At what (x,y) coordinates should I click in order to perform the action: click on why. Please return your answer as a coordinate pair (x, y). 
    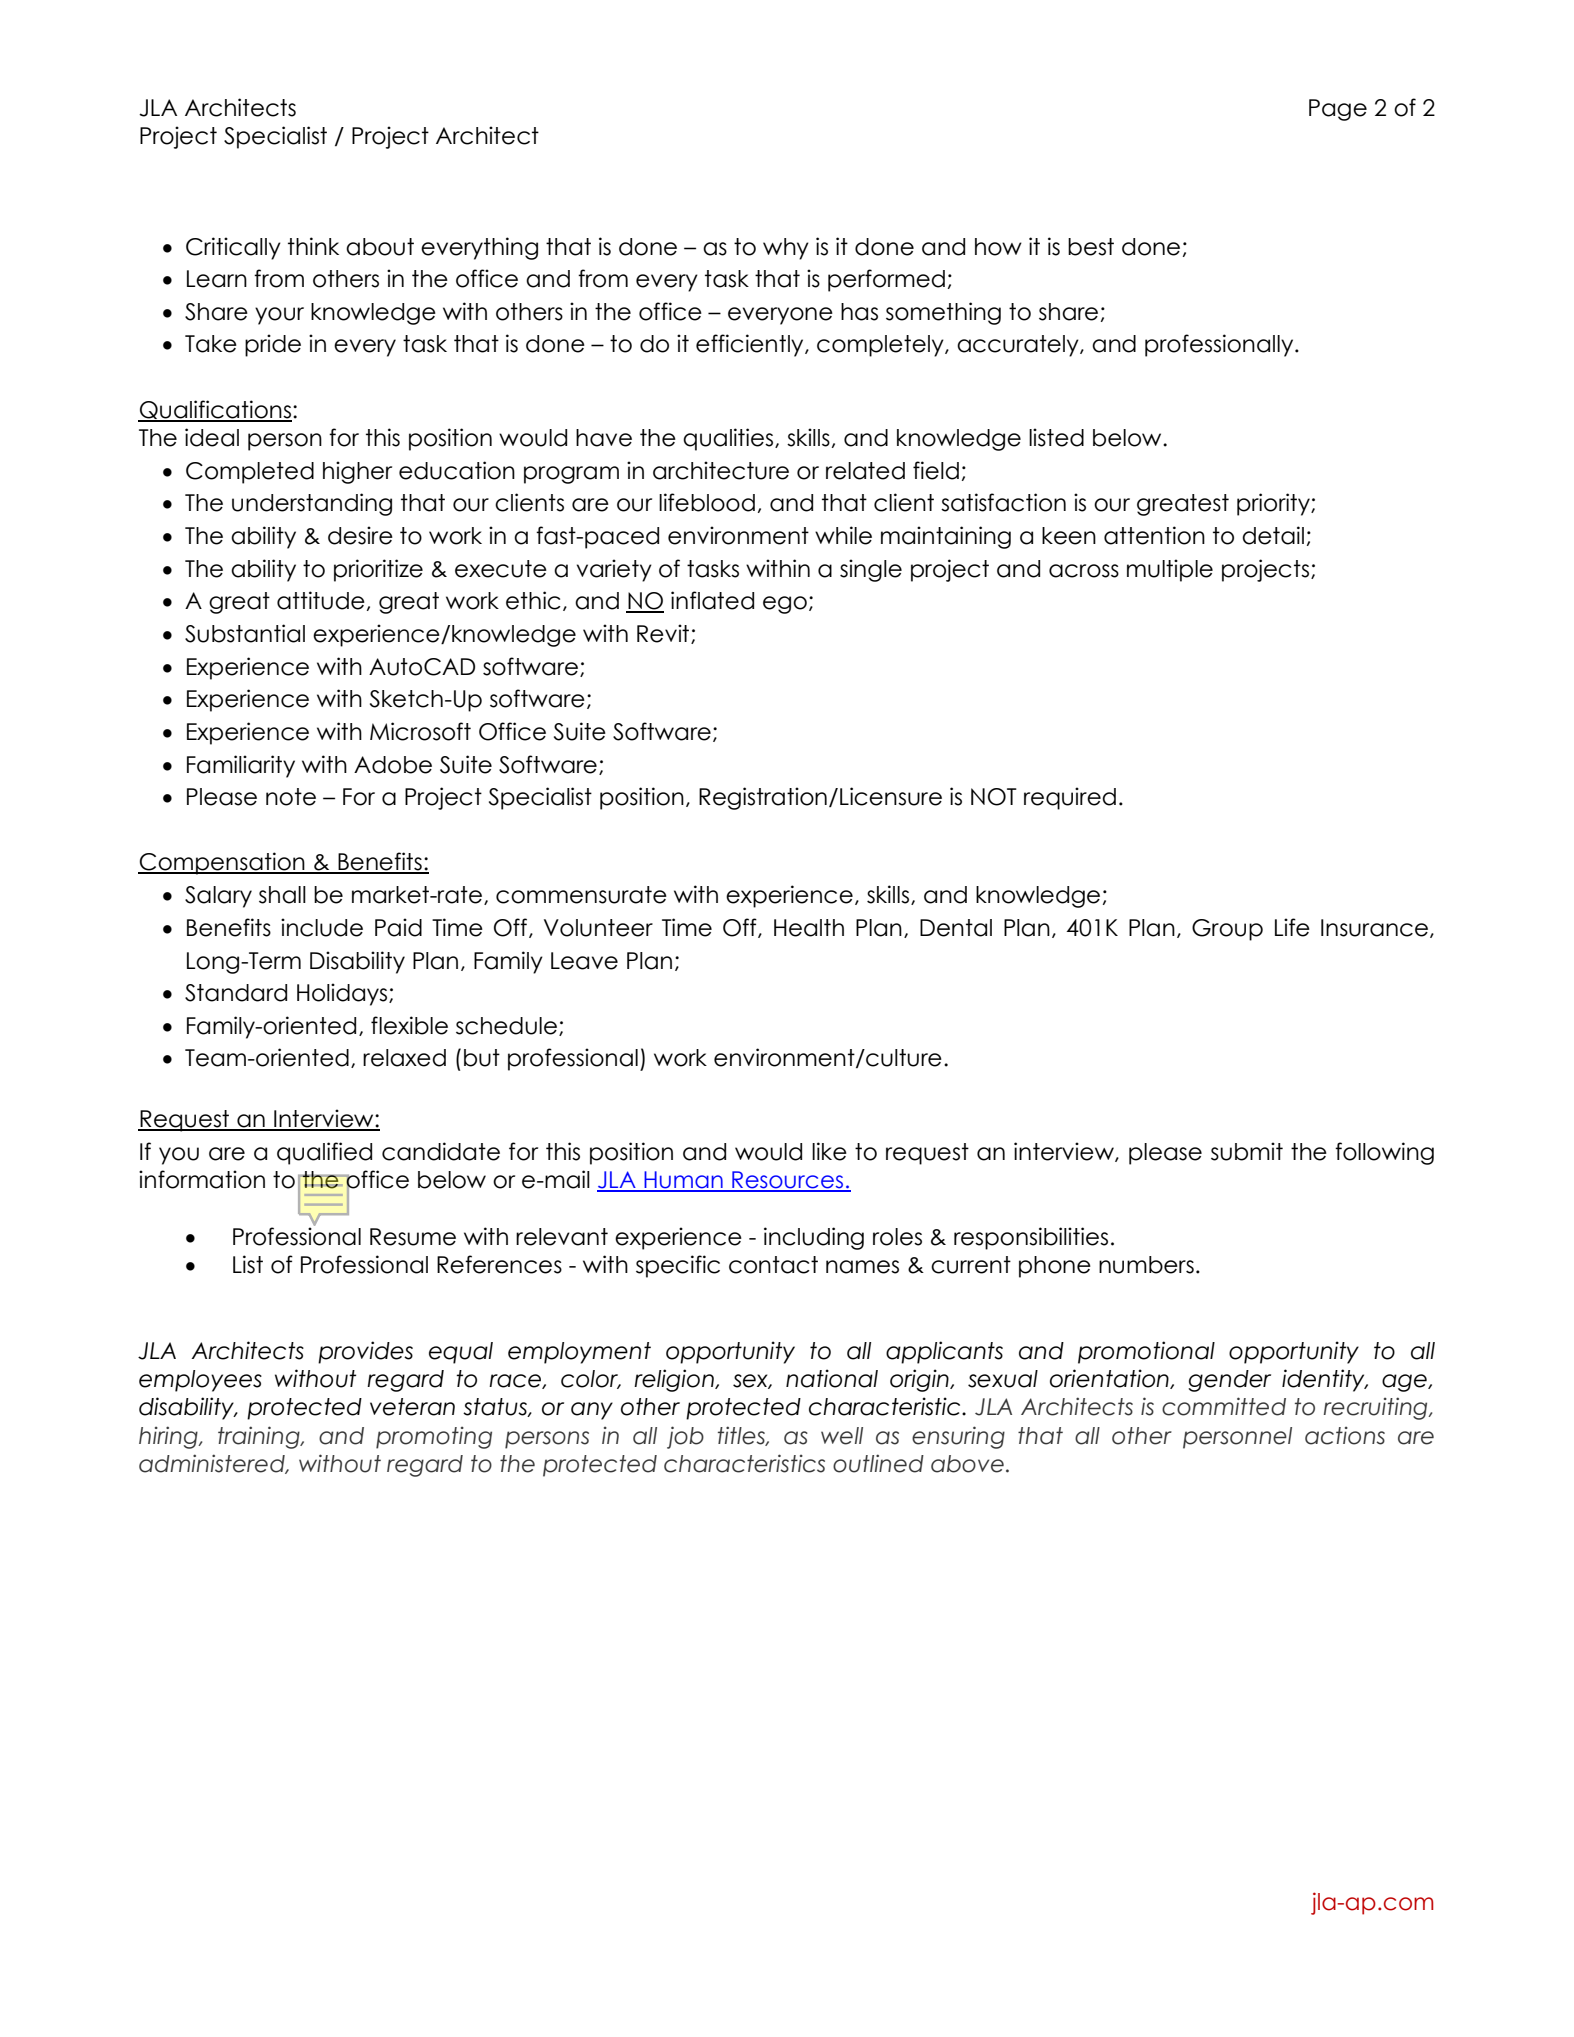
    Looking at the image, I should click on (786, 249).
